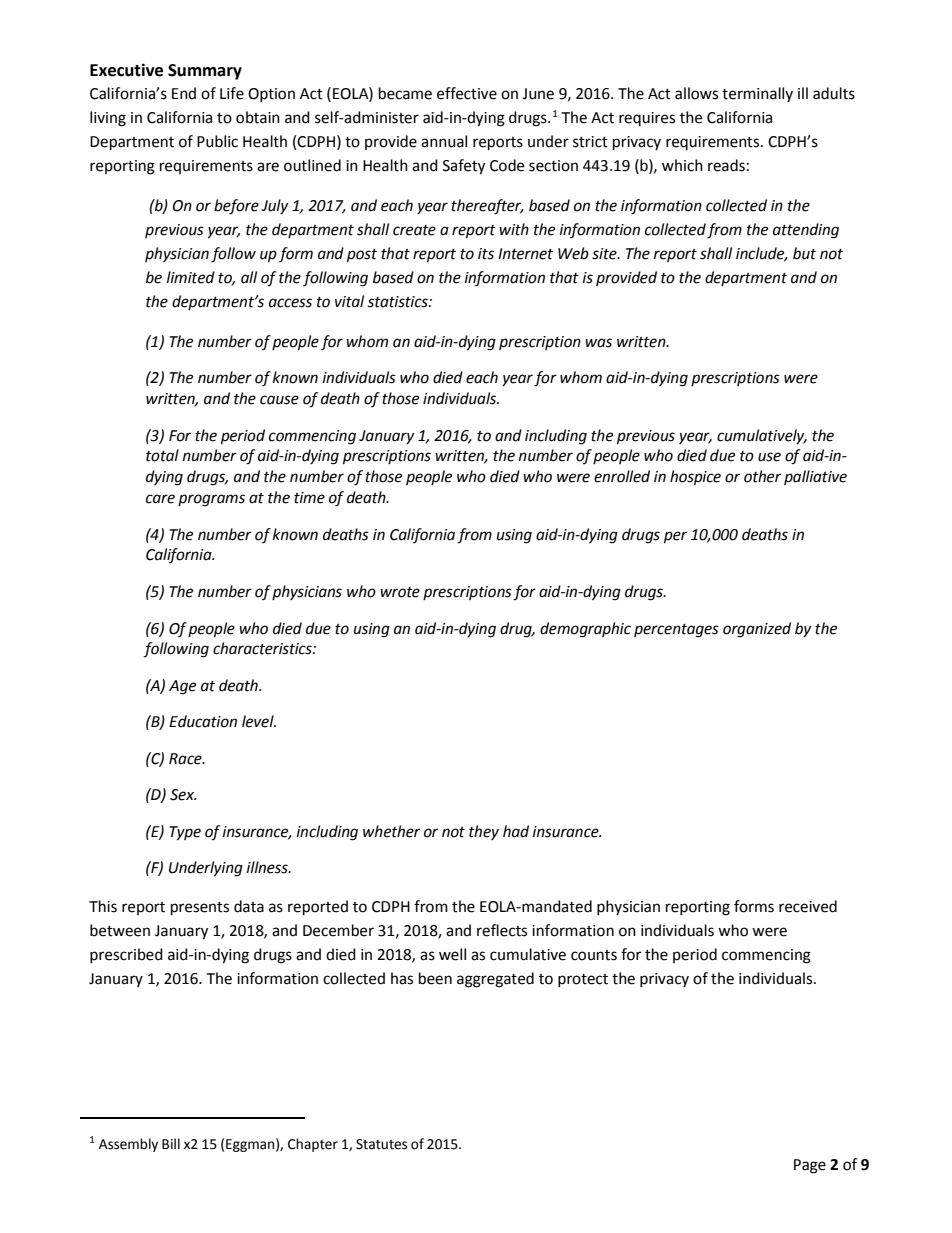 The width and height of the screenshot is (952, 1233). Describe the element at coordinates (622, 476) in the screenshot. I see `enrolled` at that location.
